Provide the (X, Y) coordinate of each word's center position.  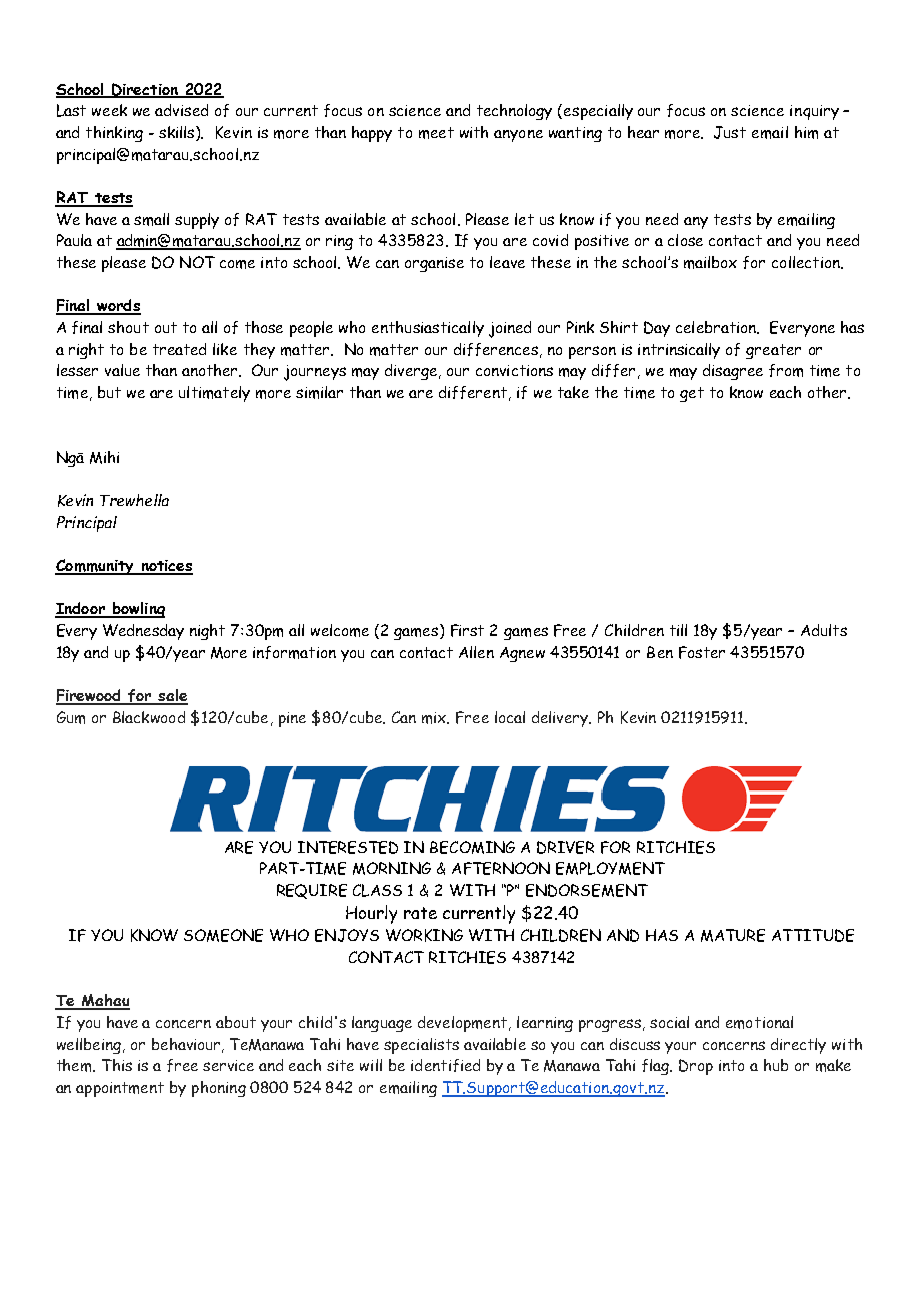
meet (436, 133)
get (692, 394)
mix (435, 718)
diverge (412, 372)
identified (445, 1065)
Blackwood (149, 717)
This (117, 1065)
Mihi (104, 457)
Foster (702, 652)
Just (730, 132)
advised (181, 110)
